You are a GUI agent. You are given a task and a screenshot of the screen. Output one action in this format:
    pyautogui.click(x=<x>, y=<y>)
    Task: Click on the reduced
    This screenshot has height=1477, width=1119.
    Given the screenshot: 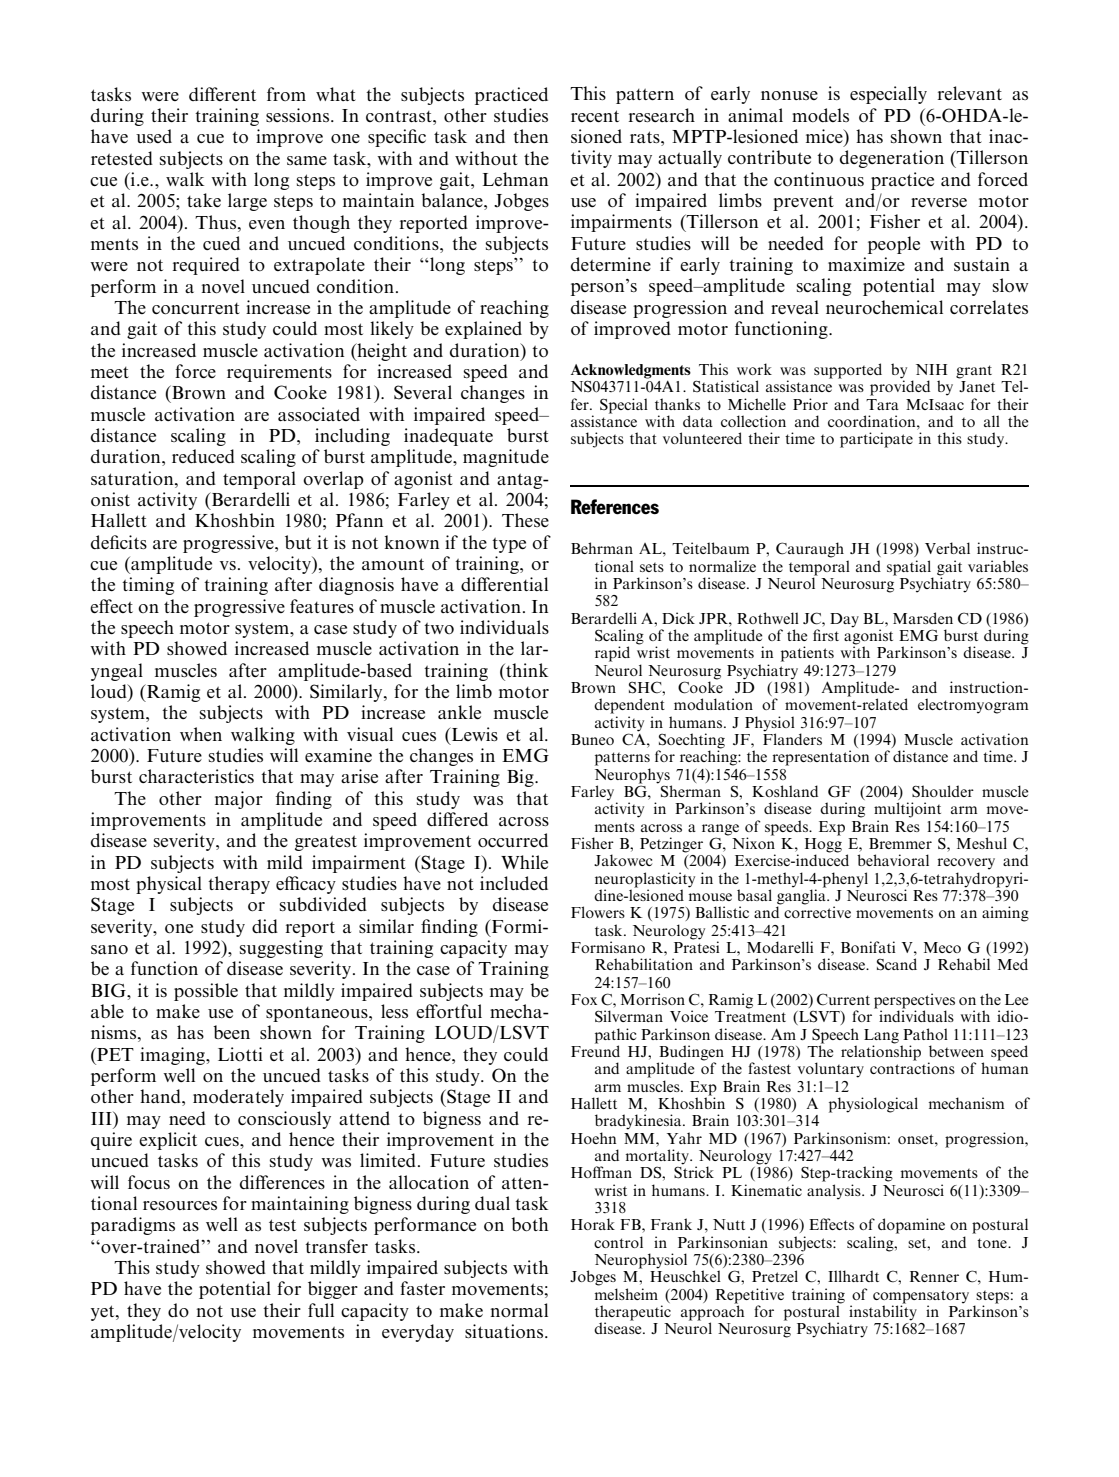 What is the action you would take?
    pyautogui.click(x=203, y=456)
